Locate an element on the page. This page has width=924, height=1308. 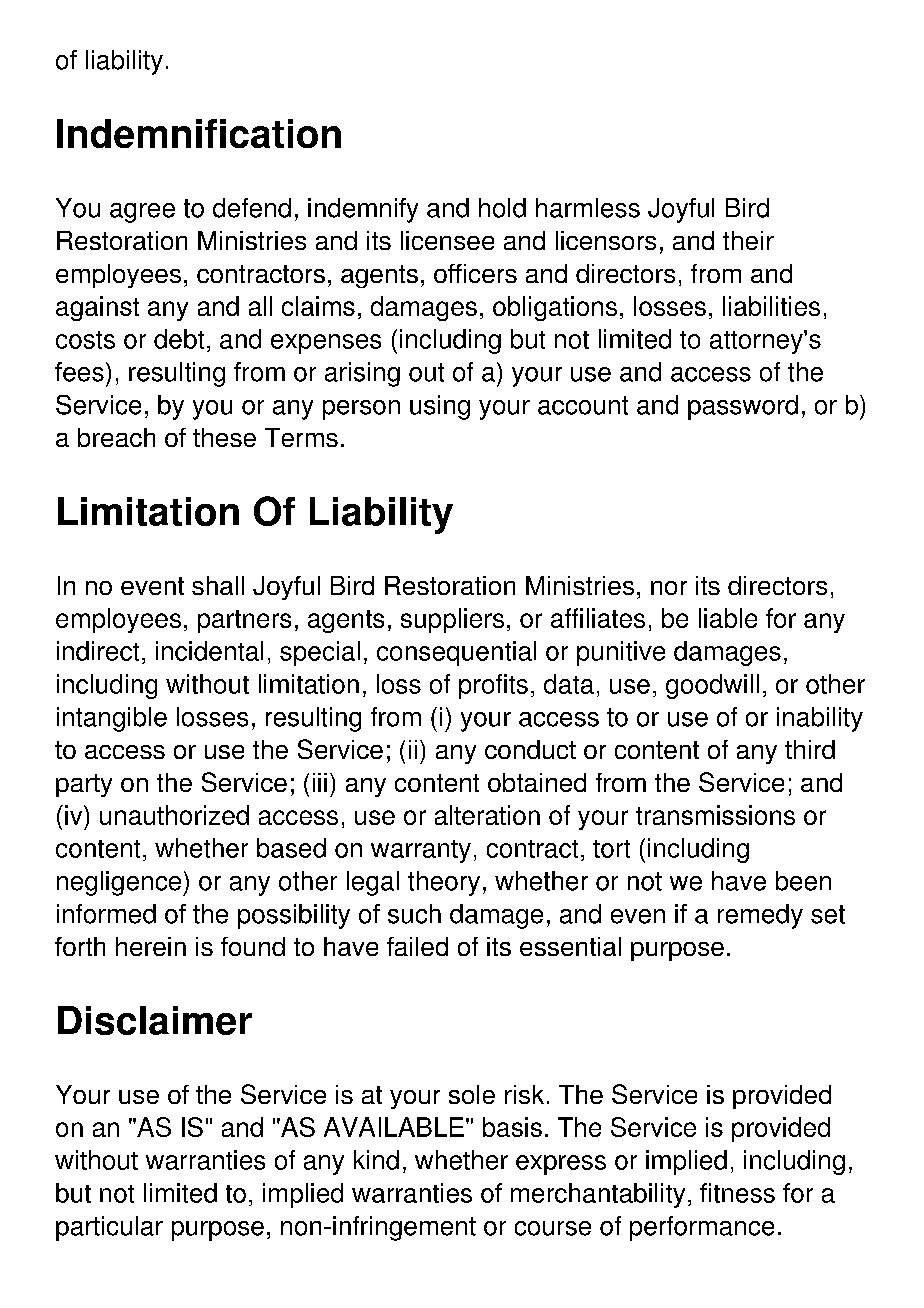
particular is located at coordinates (109, 1228).
